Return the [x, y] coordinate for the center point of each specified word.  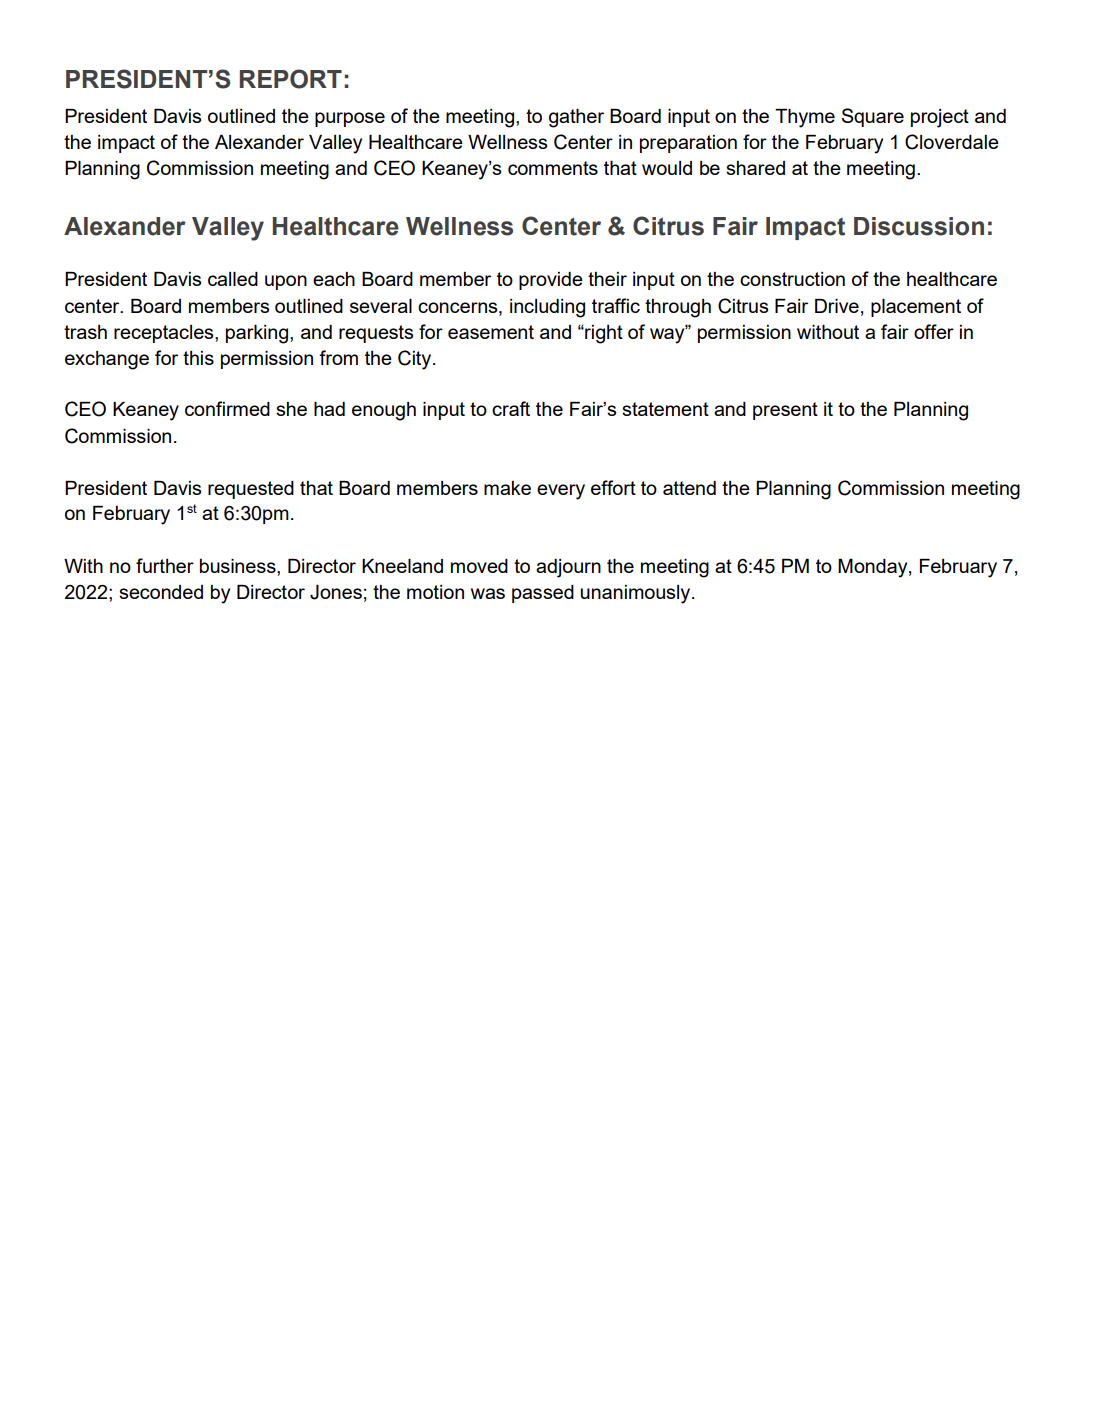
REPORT [290, 79]
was [488, 593]
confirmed [227, 408]
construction [792, 279]
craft [511, 408]
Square [873, 117]
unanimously [637, 594]
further [165, 565]
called [233, 279]
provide [551, 281]
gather [576, 118]
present [785, 411]
